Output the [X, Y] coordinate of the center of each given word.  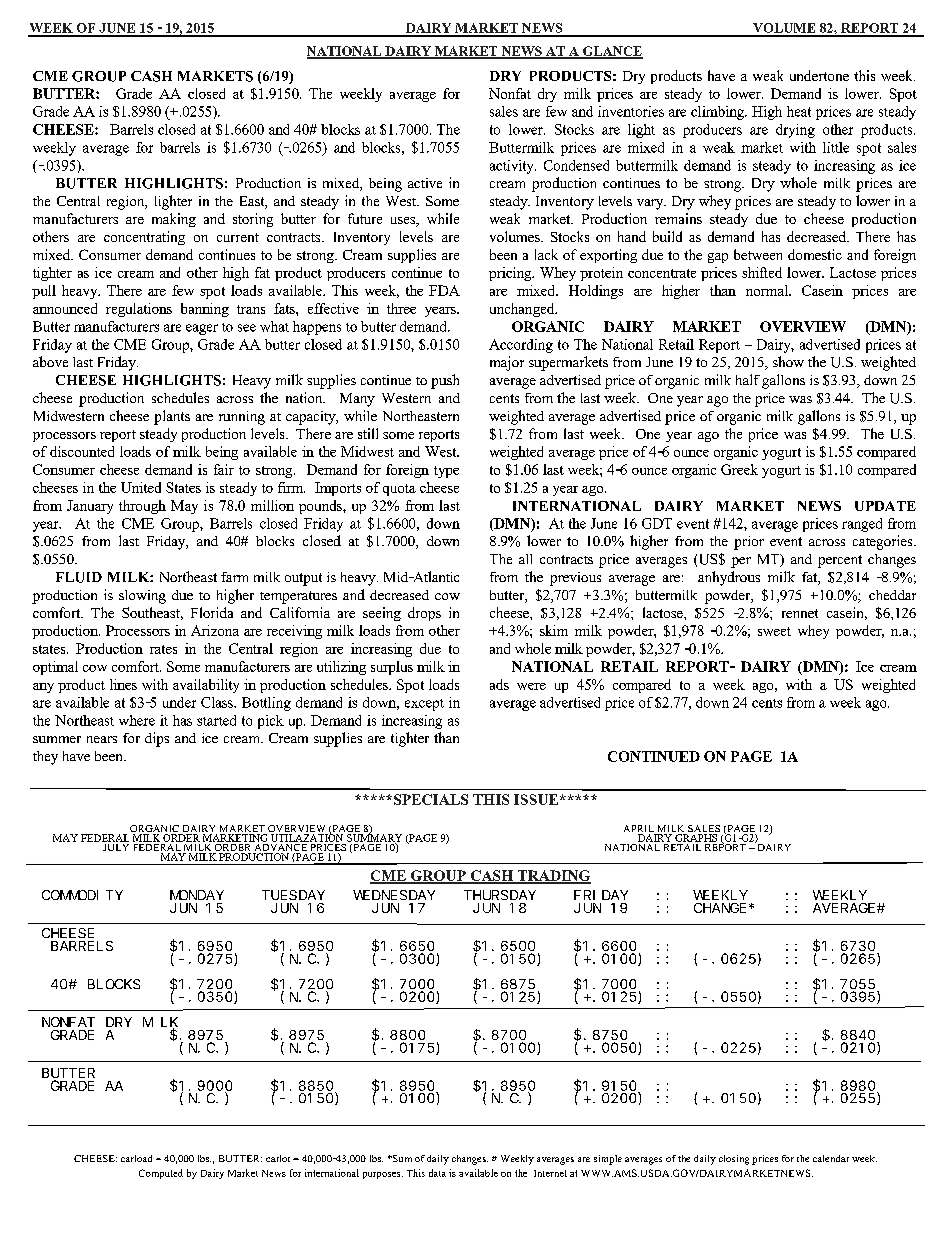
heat [799, 111]
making [174, 220]
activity [513, 167]
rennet [800, 613]
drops [424, 614]
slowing [142, 597]
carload [136, 1158]
